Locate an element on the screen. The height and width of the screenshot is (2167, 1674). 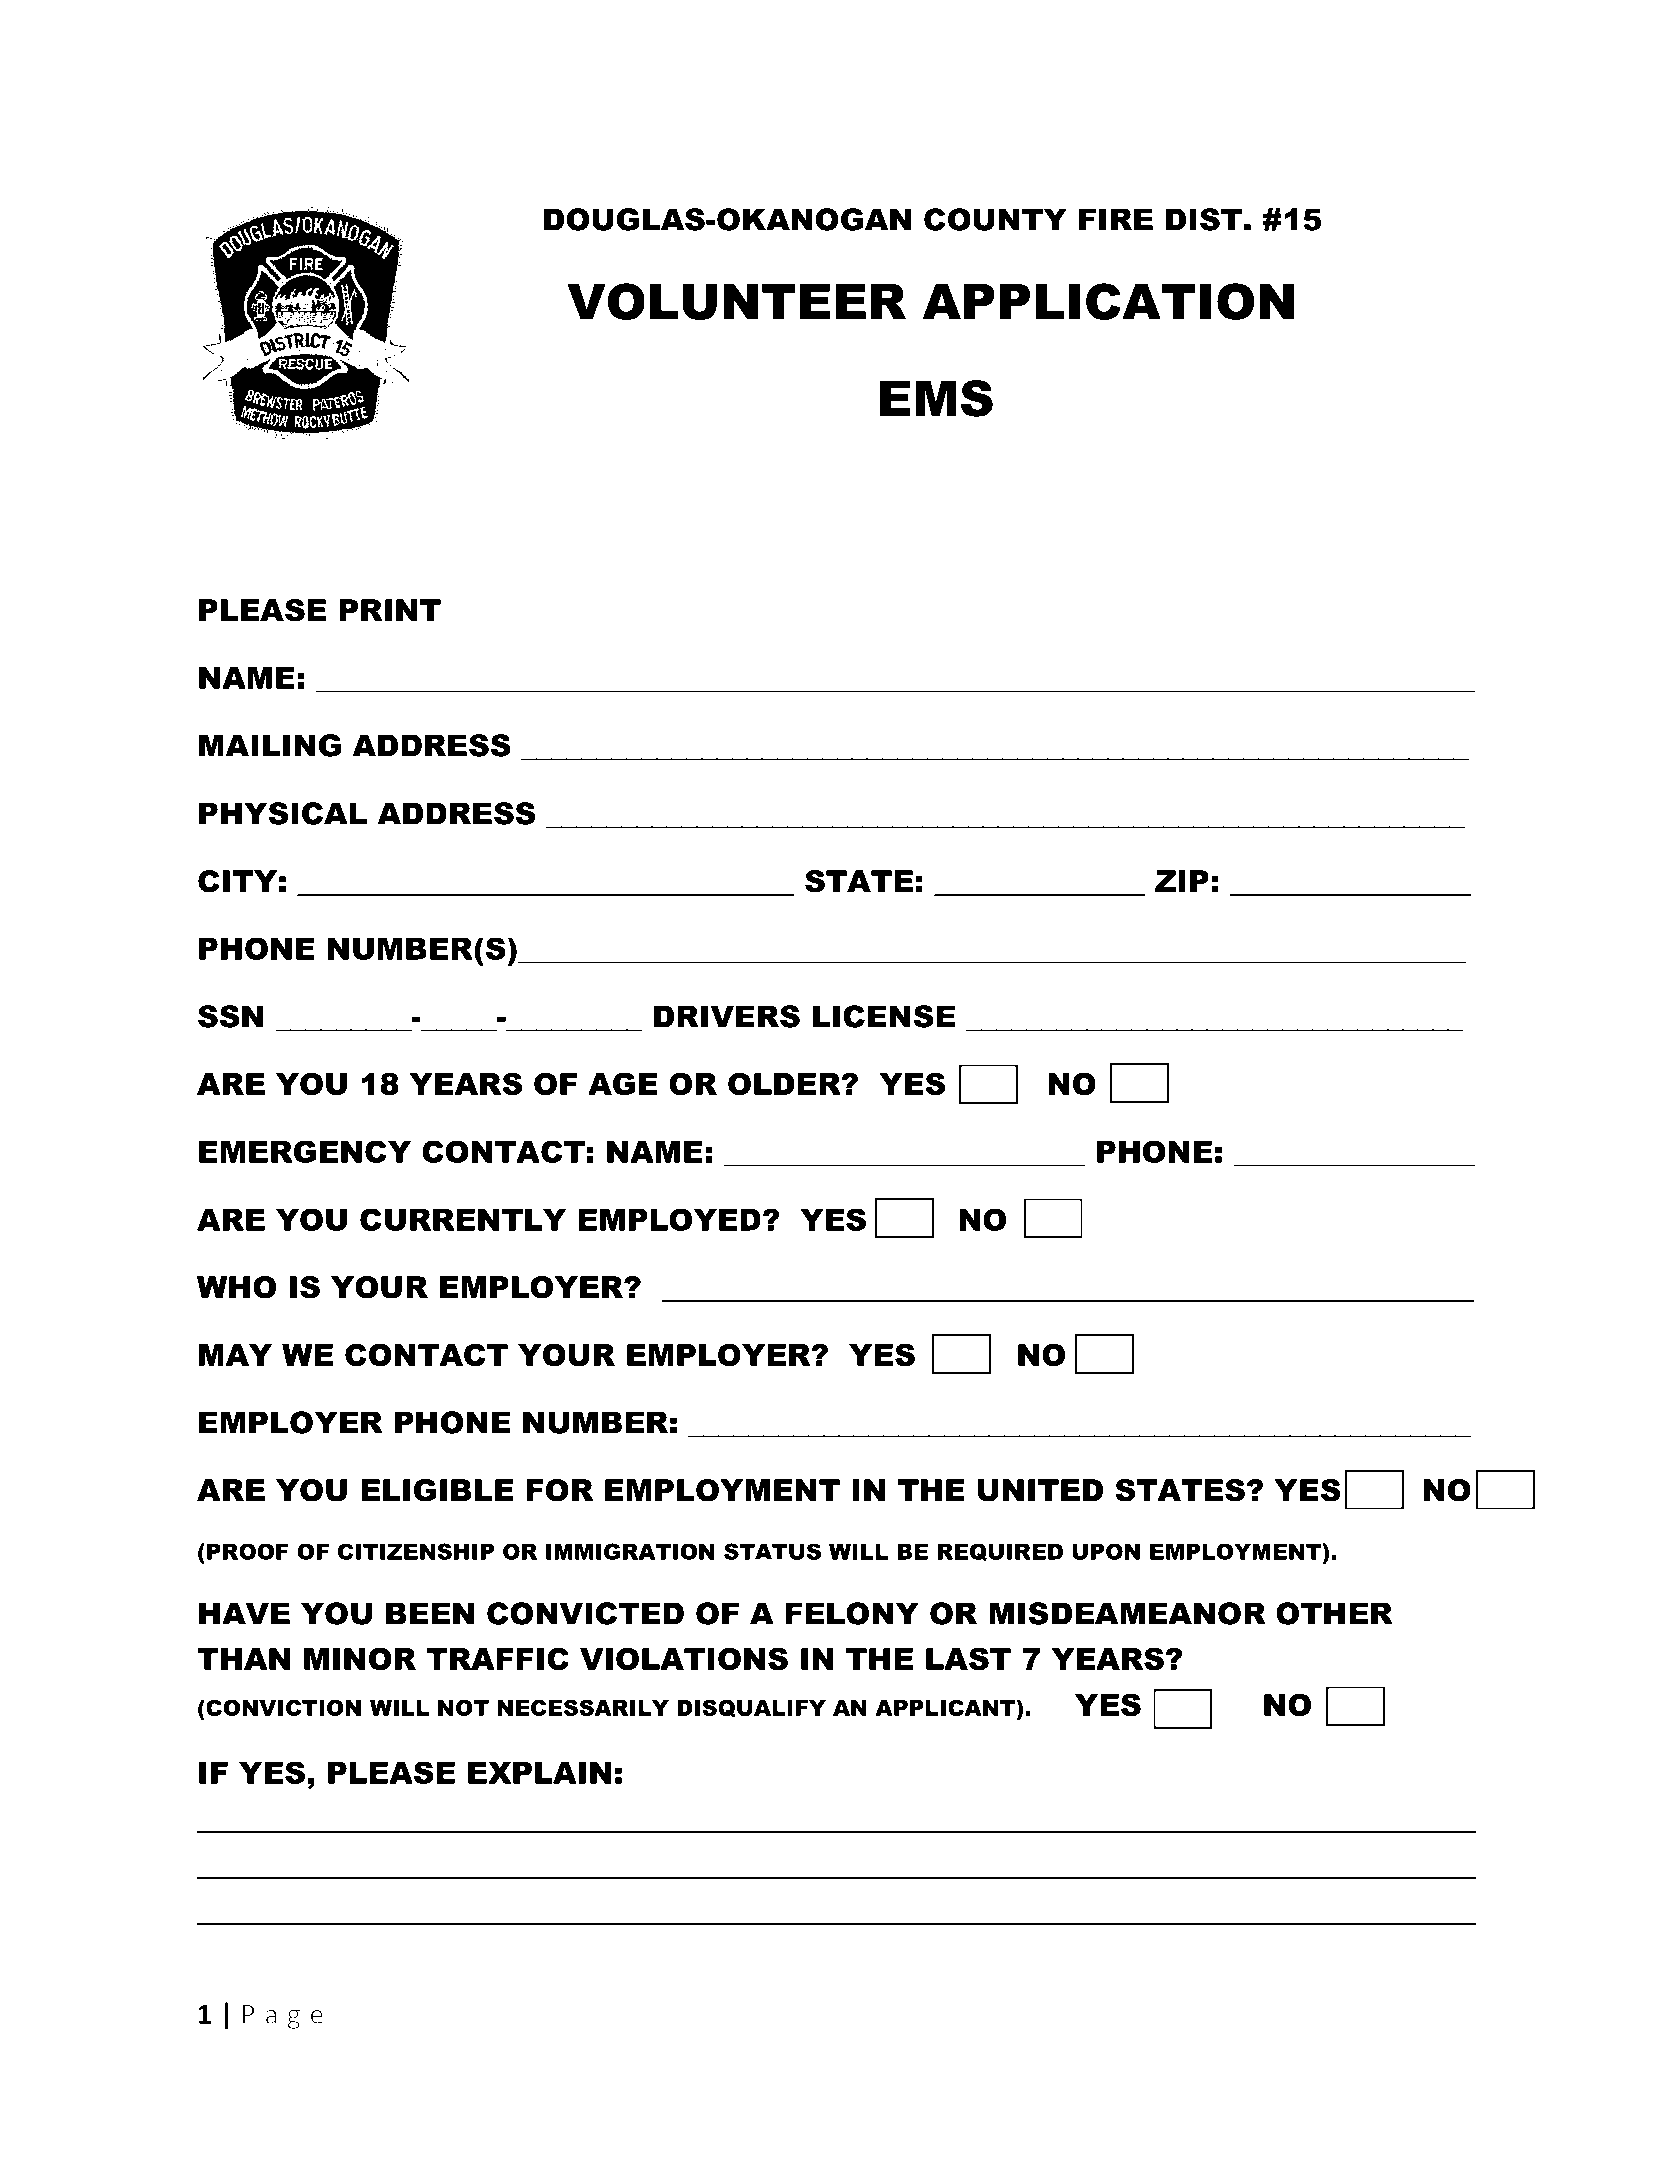
CONVICTION is located at coordinates (282, 1707).
